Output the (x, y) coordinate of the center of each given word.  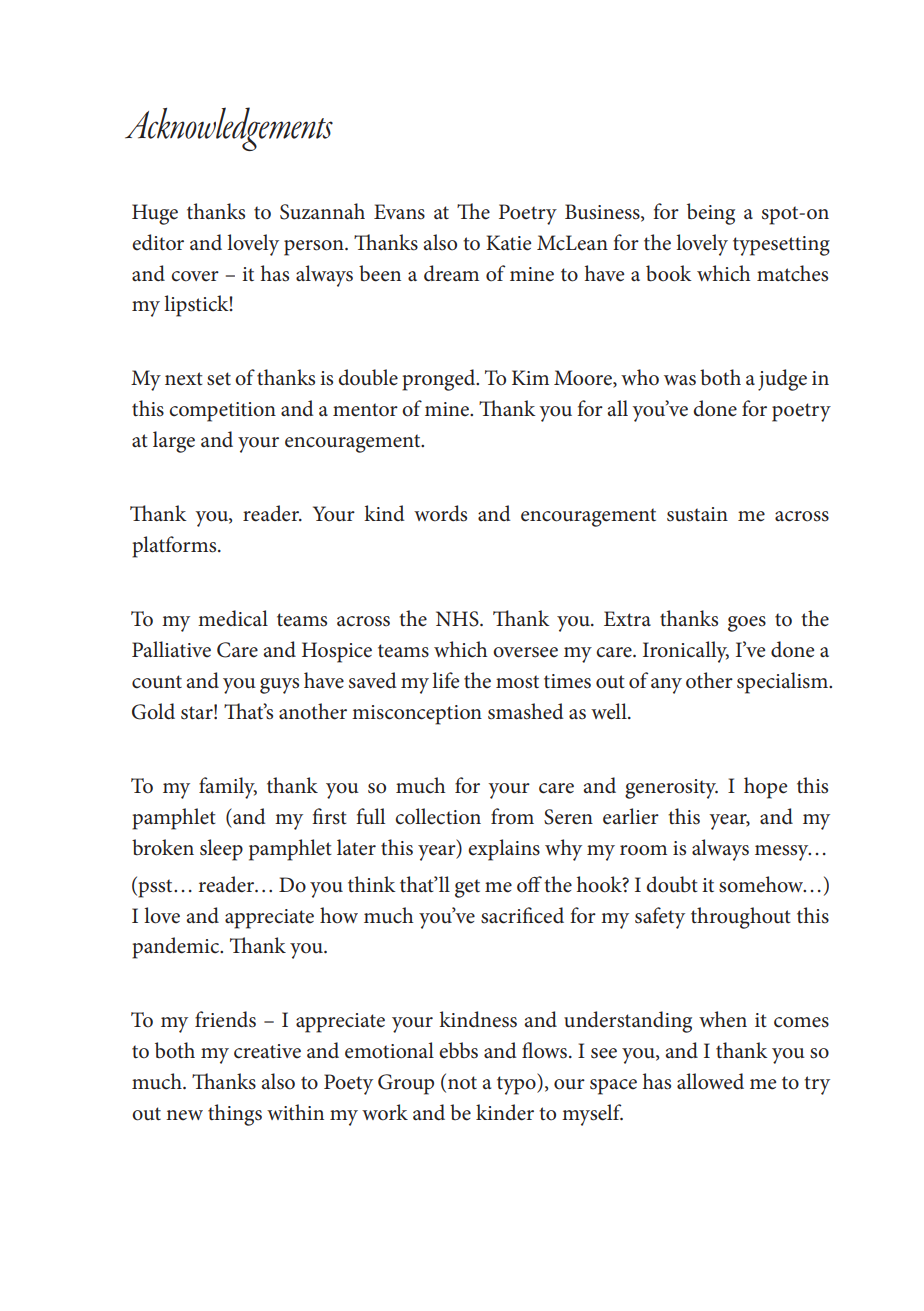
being (711, 214)
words (440, 513)
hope (765, 788)
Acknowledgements (229, 129)
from (512, 816)
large (174, 442)
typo (517, 1084)
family (228, 788)
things (235, 1115)
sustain (697, 514)
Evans (399, 212)
